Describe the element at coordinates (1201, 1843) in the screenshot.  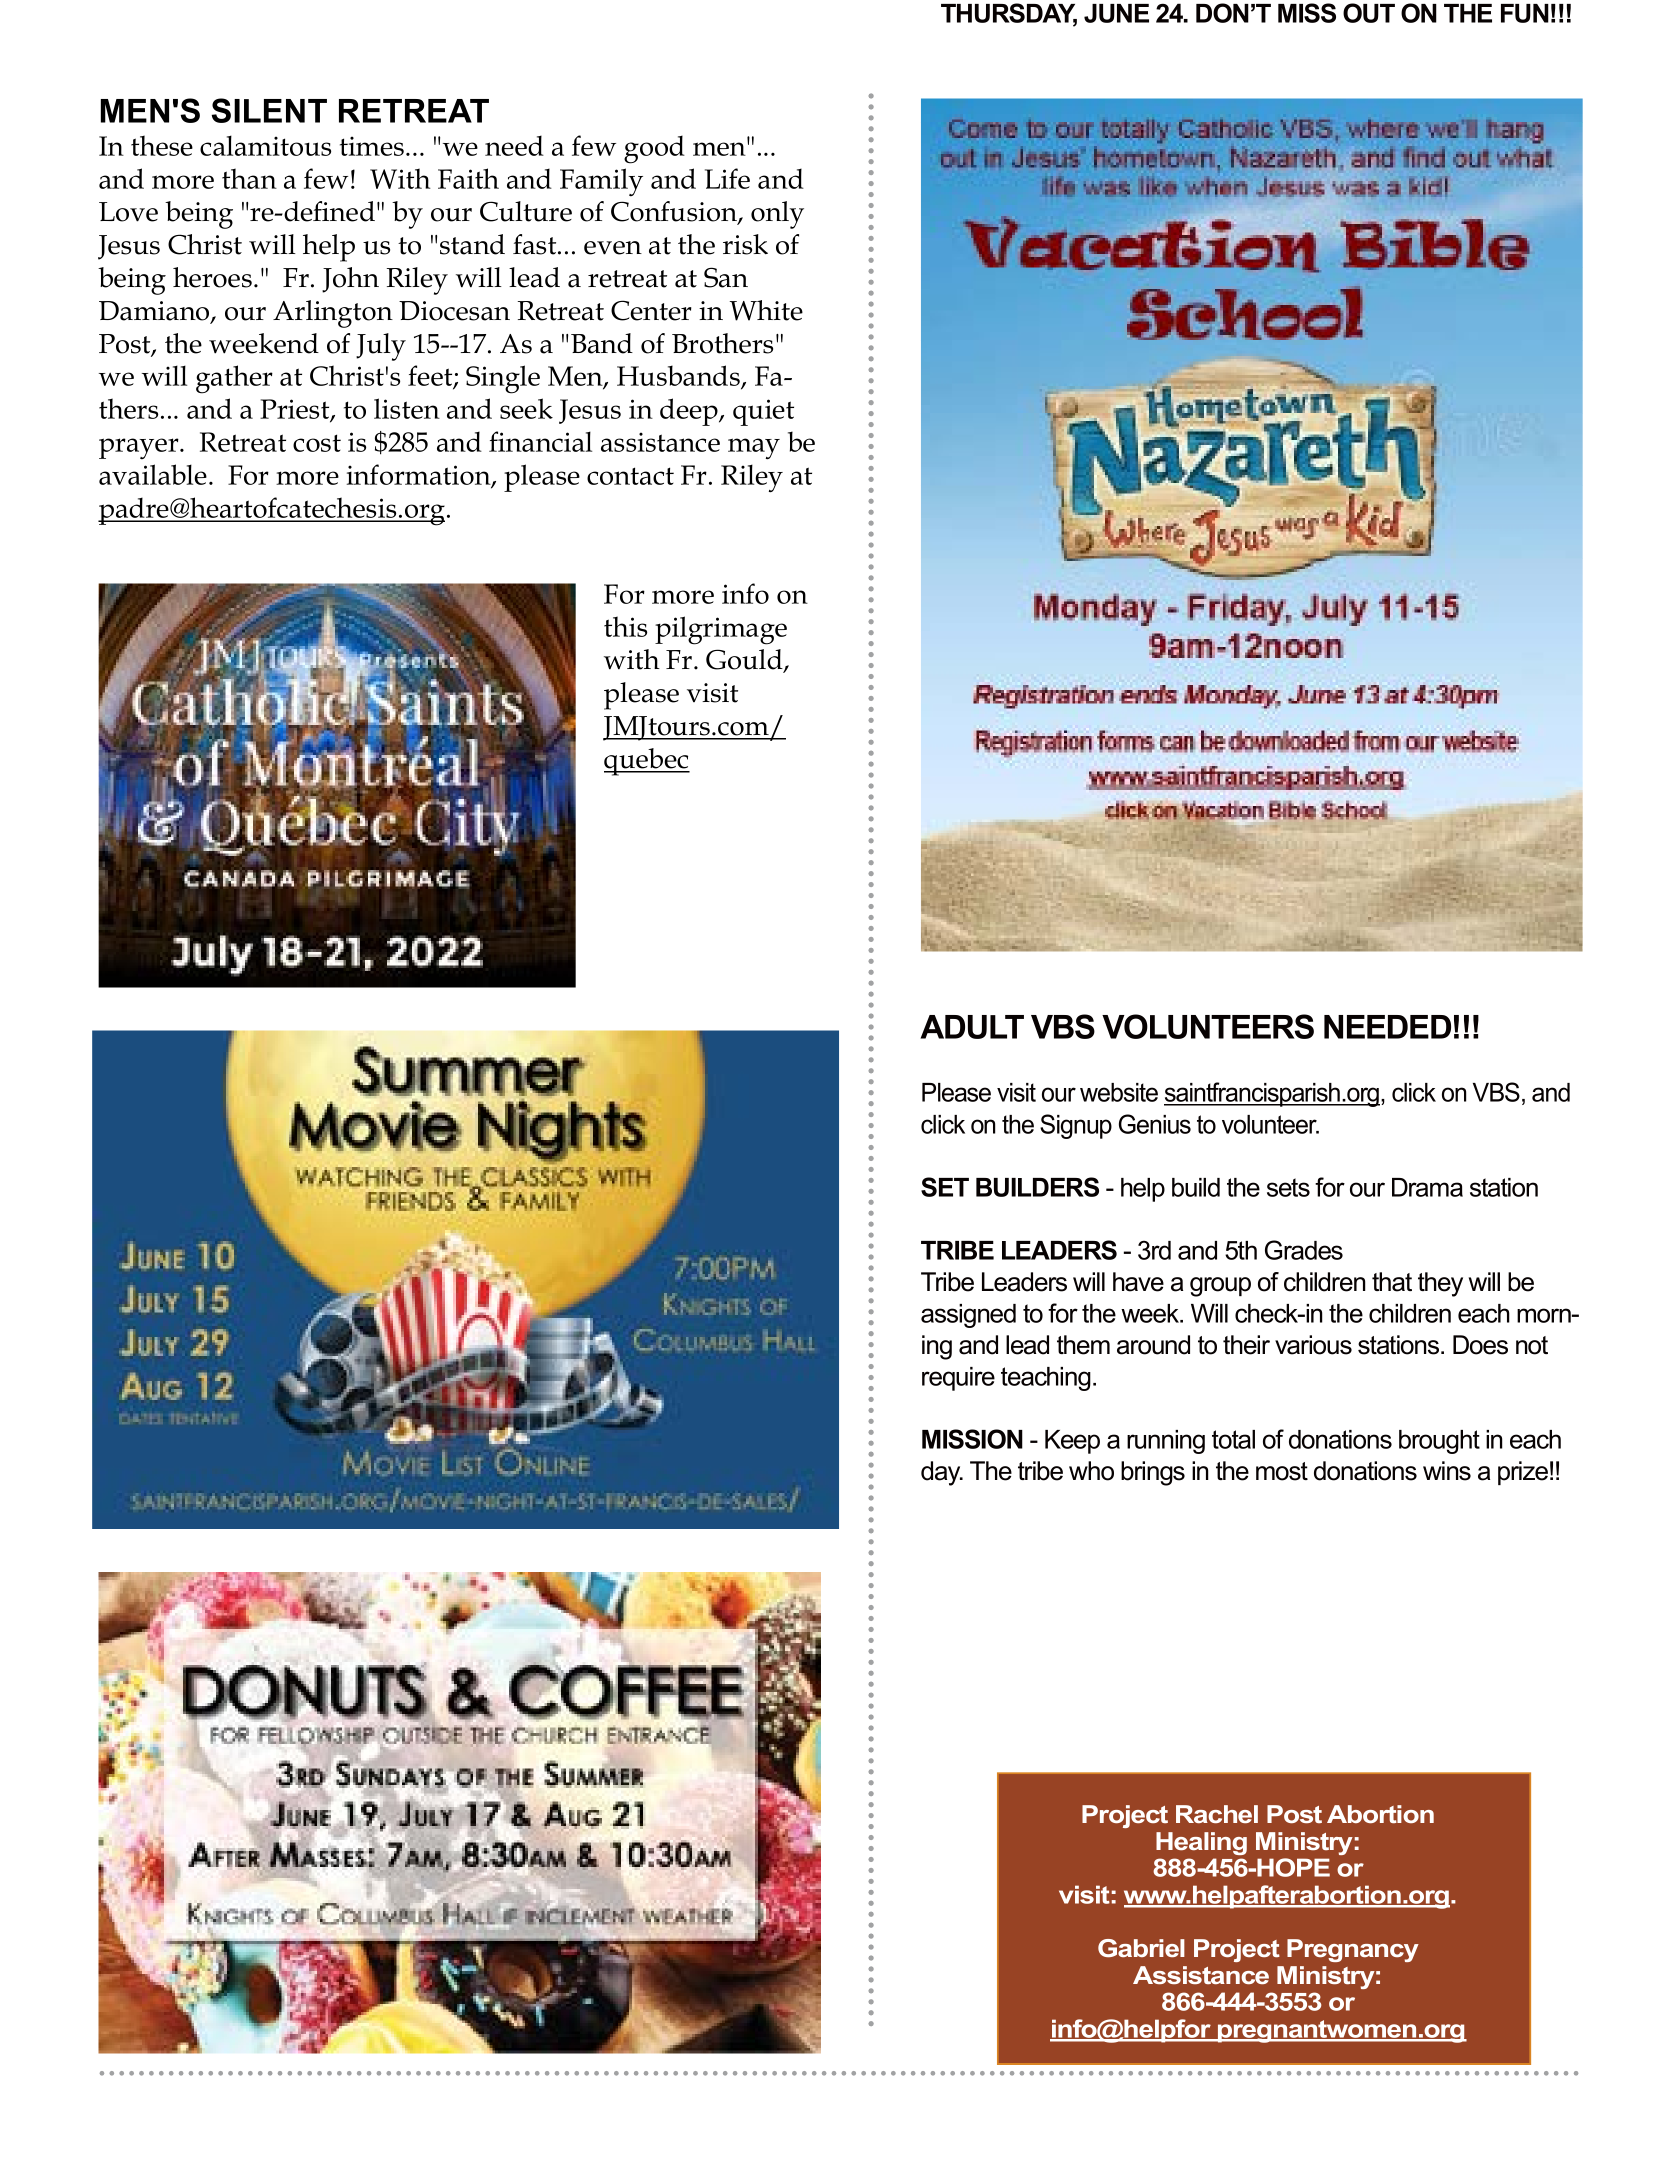
I see `Healing` at that location.
